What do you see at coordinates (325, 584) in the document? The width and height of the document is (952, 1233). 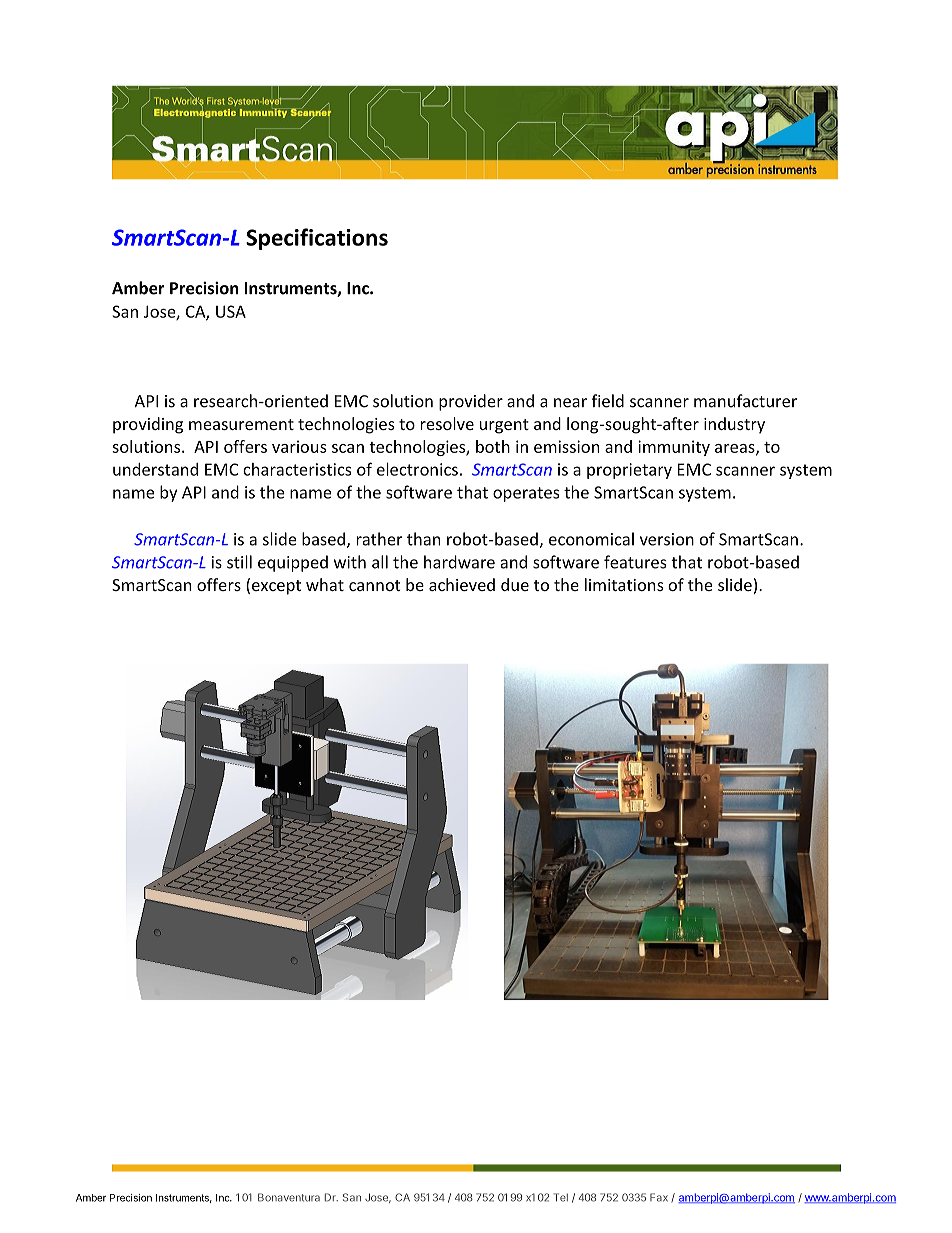 I see `what` at bounding box center [325, 584].
